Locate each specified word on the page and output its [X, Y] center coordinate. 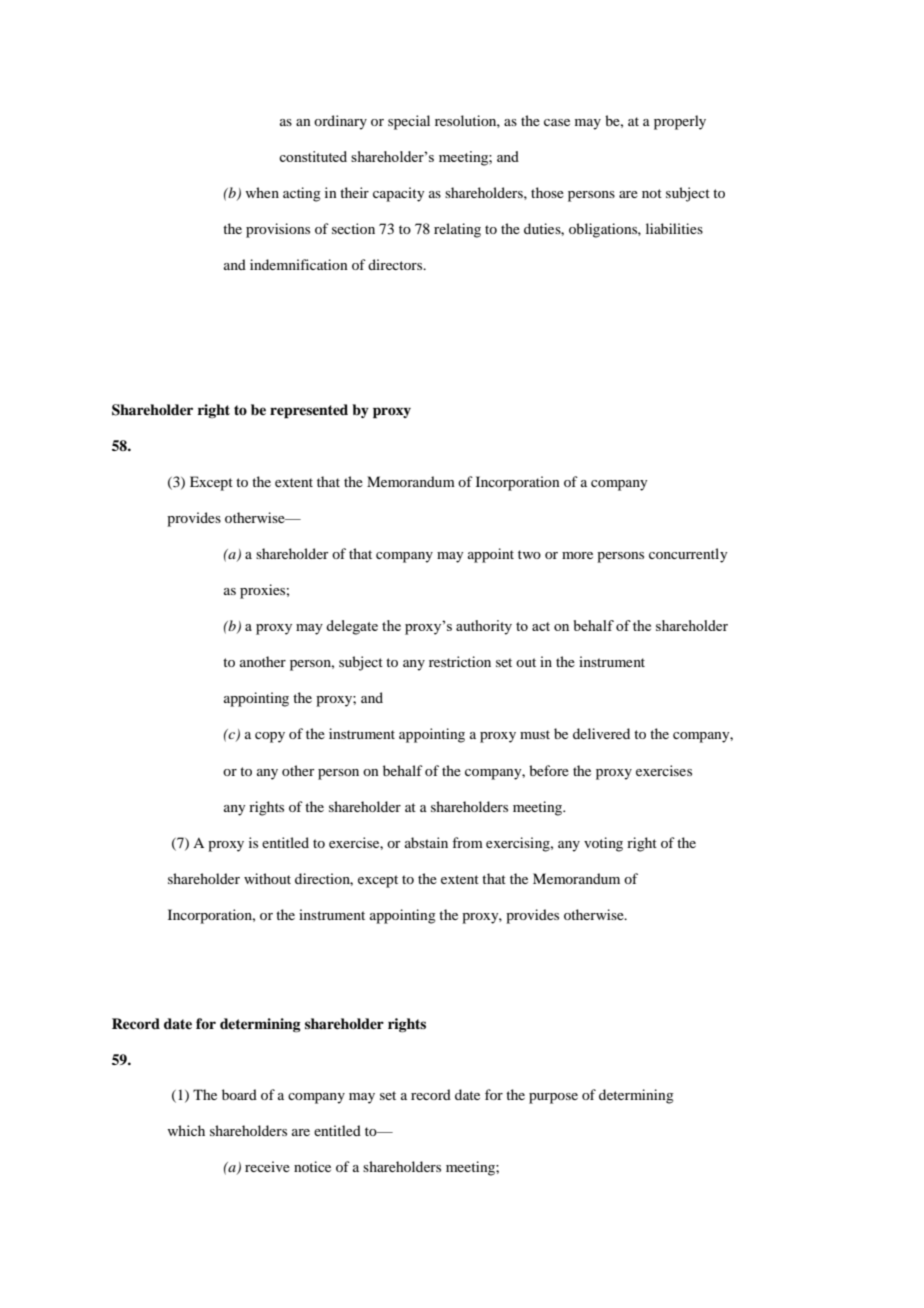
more [577, 555]
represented [309, 411]
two [529, 554]
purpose [553, 1098]
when [262, 192]
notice [312, 1166]
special [409, 122]
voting [603, 844]
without [267, 878]
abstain [426, 842]
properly [680, 122]
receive [267, 1166]
